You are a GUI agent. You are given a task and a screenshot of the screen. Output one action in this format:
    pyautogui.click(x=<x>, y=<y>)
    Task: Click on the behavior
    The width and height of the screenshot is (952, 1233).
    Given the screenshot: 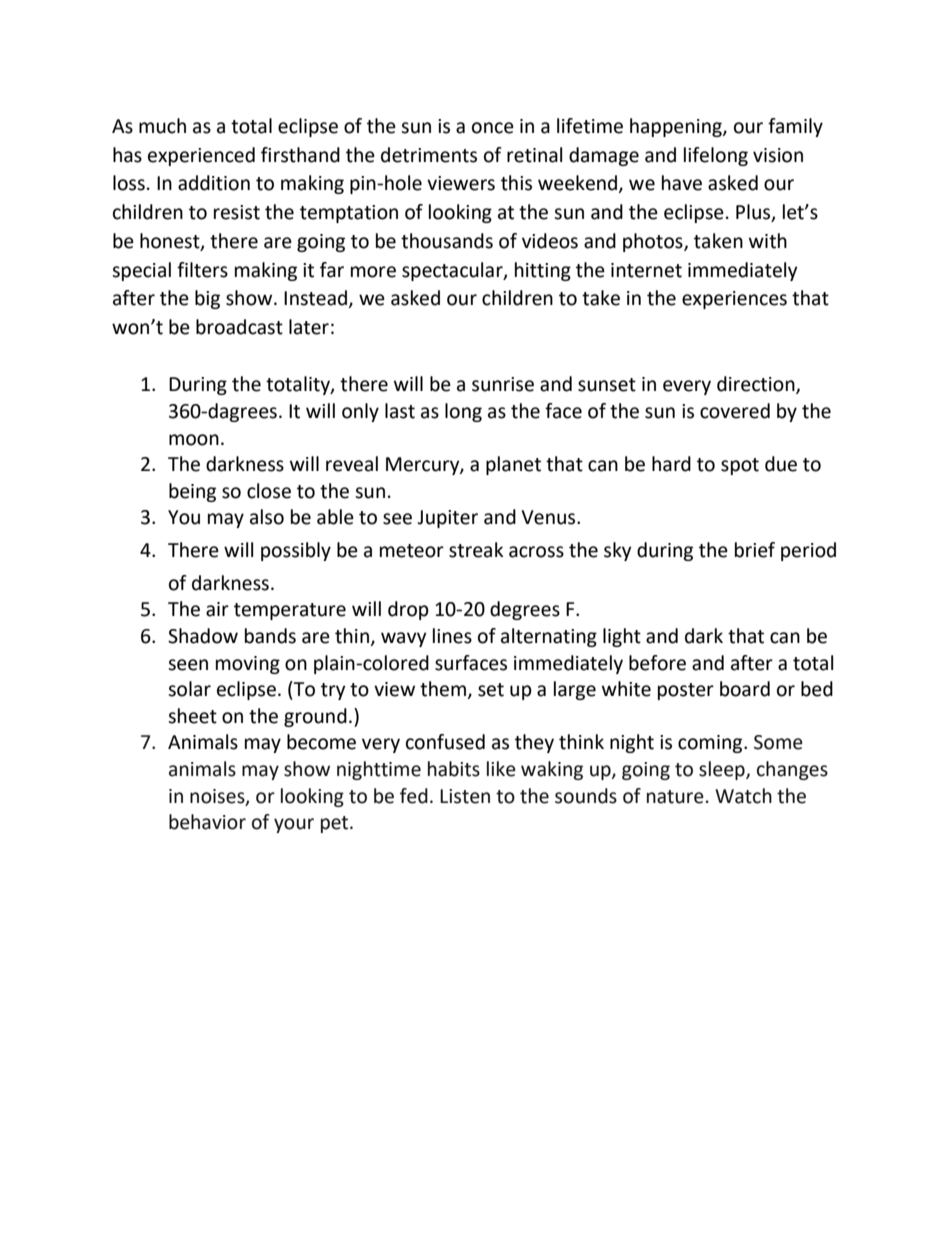 What is the action you would take?
    pyautogui.click(x=207, y=822)
